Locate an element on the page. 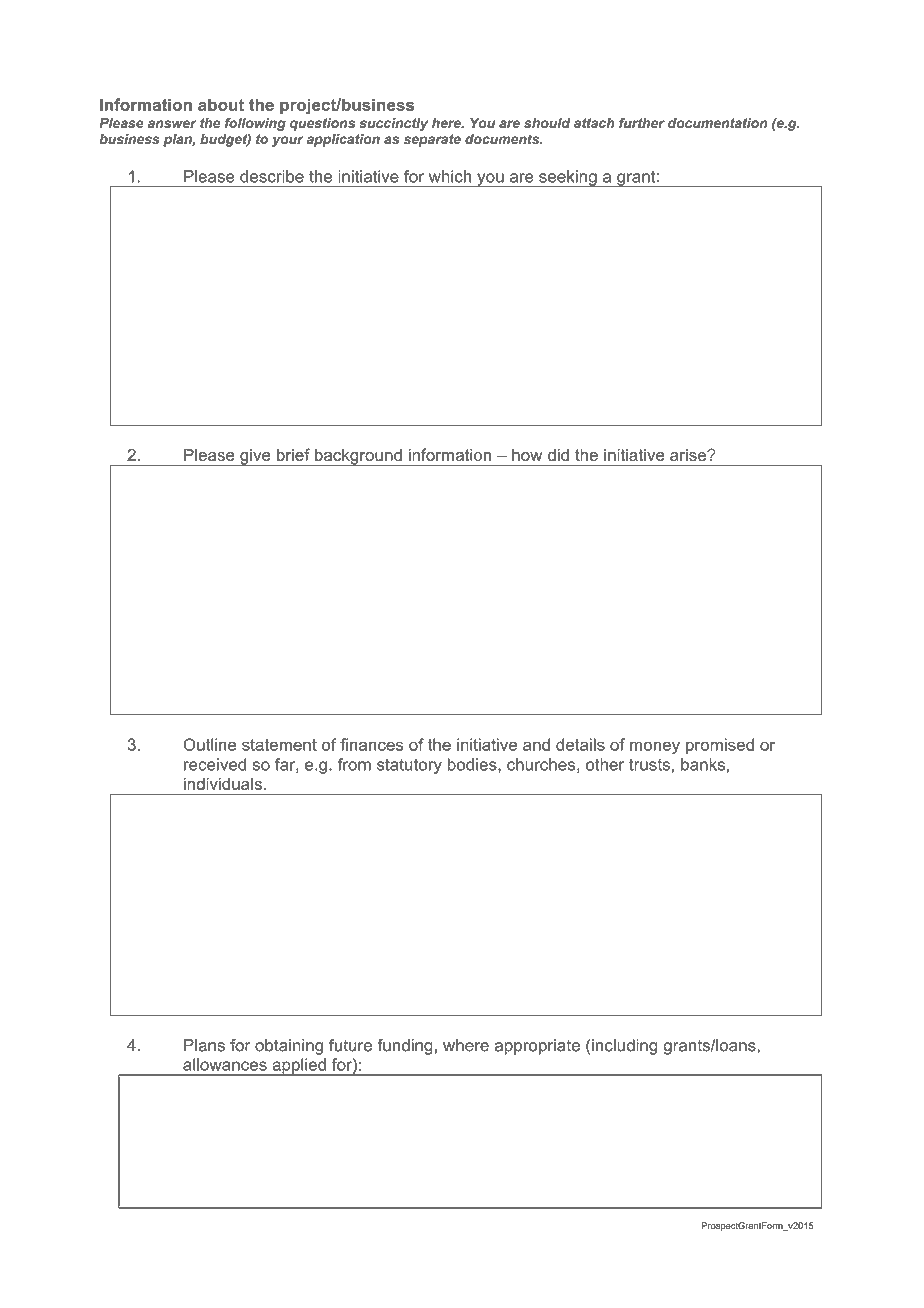  following is located at coordinates (255, 124).
